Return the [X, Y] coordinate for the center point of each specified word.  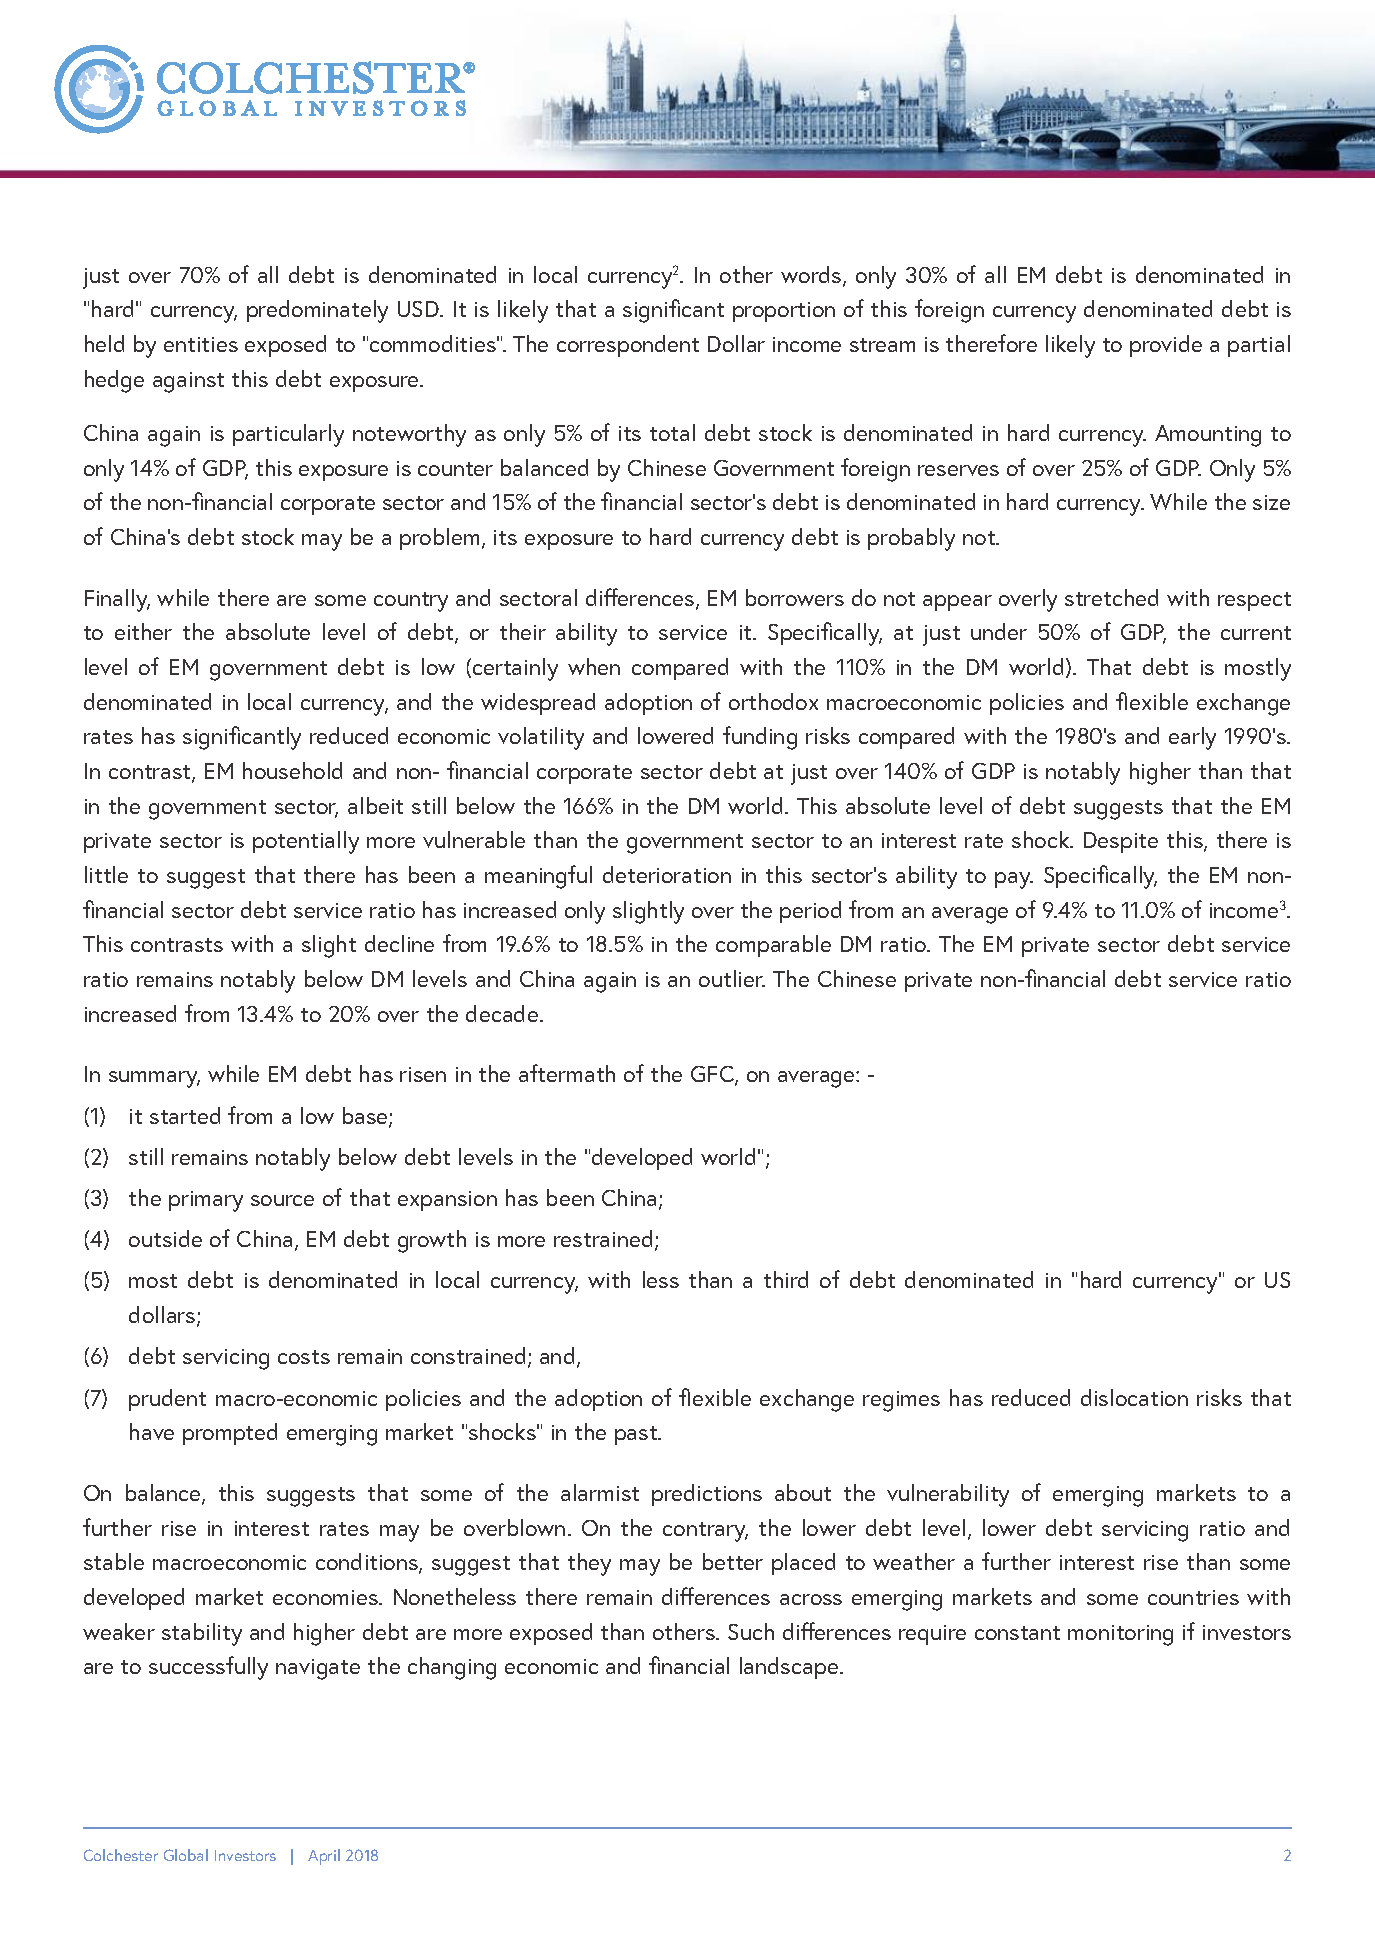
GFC [713, 1076]
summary [154, 1079]
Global [186, 1855]
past [637, 1435]
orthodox [773, 701]
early [1192, 738]
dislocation [1134, 1397]
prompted [230, 1434]
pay [1014, 880]
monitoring [1120, 1635]
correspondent [628, 346]
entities [201, 344]
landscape [790, 1668]
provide [1166, 346]
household [292, 770]
